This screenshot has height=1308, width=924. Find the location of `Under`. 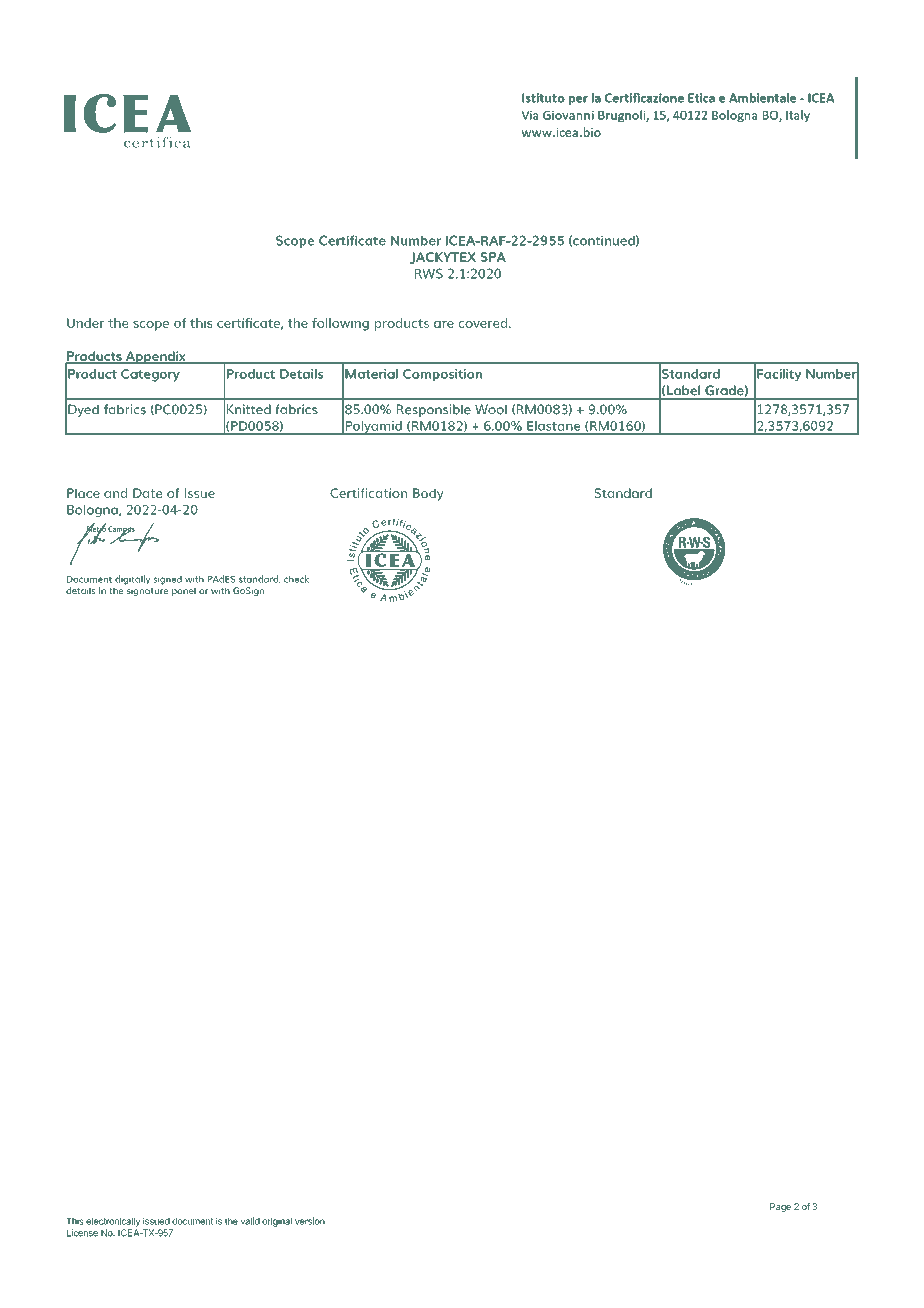

Under is located at coordinates (85, 323).
